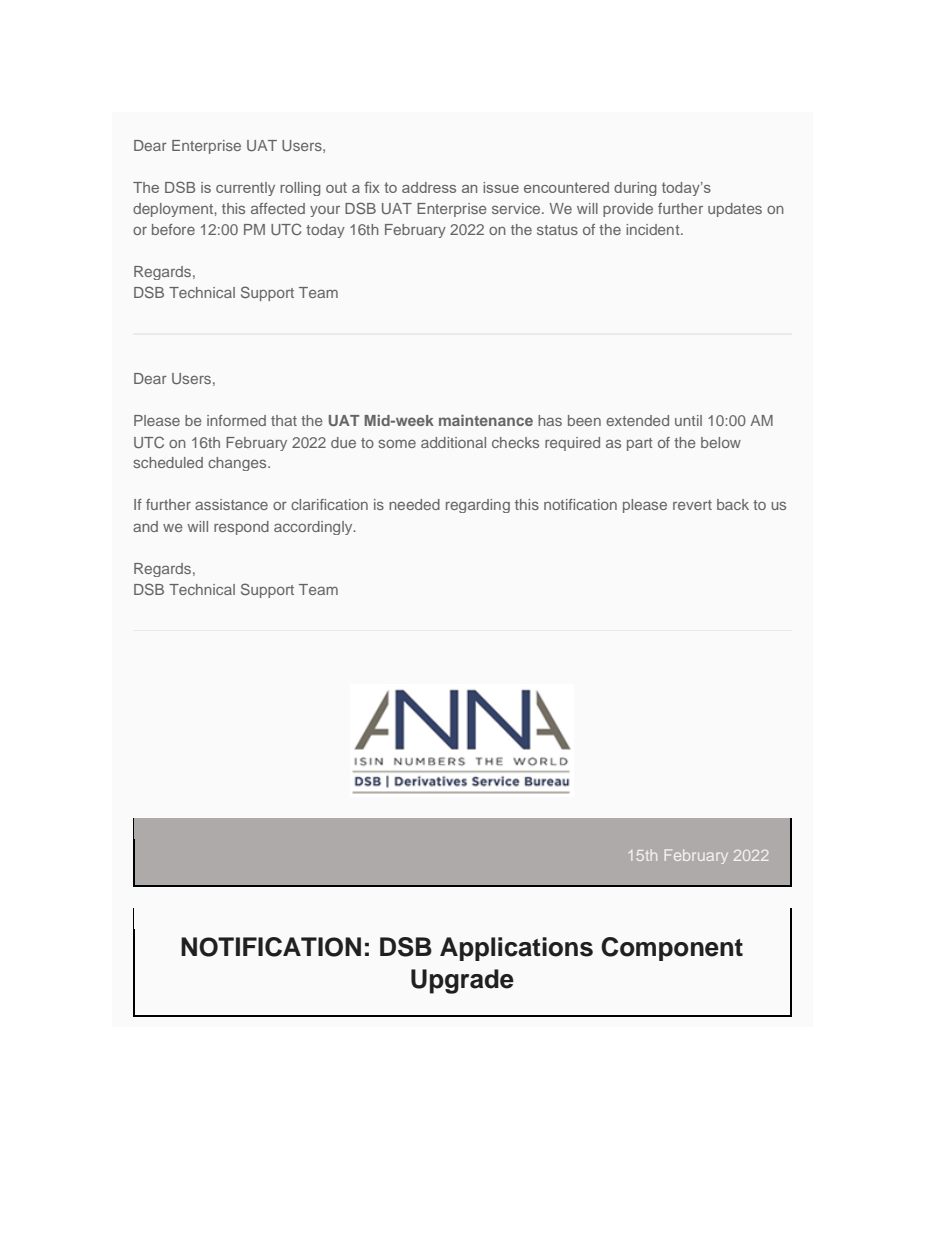  Describe the element at coordinates (672, 949) in the screenshot. I see `Component` at that location.
